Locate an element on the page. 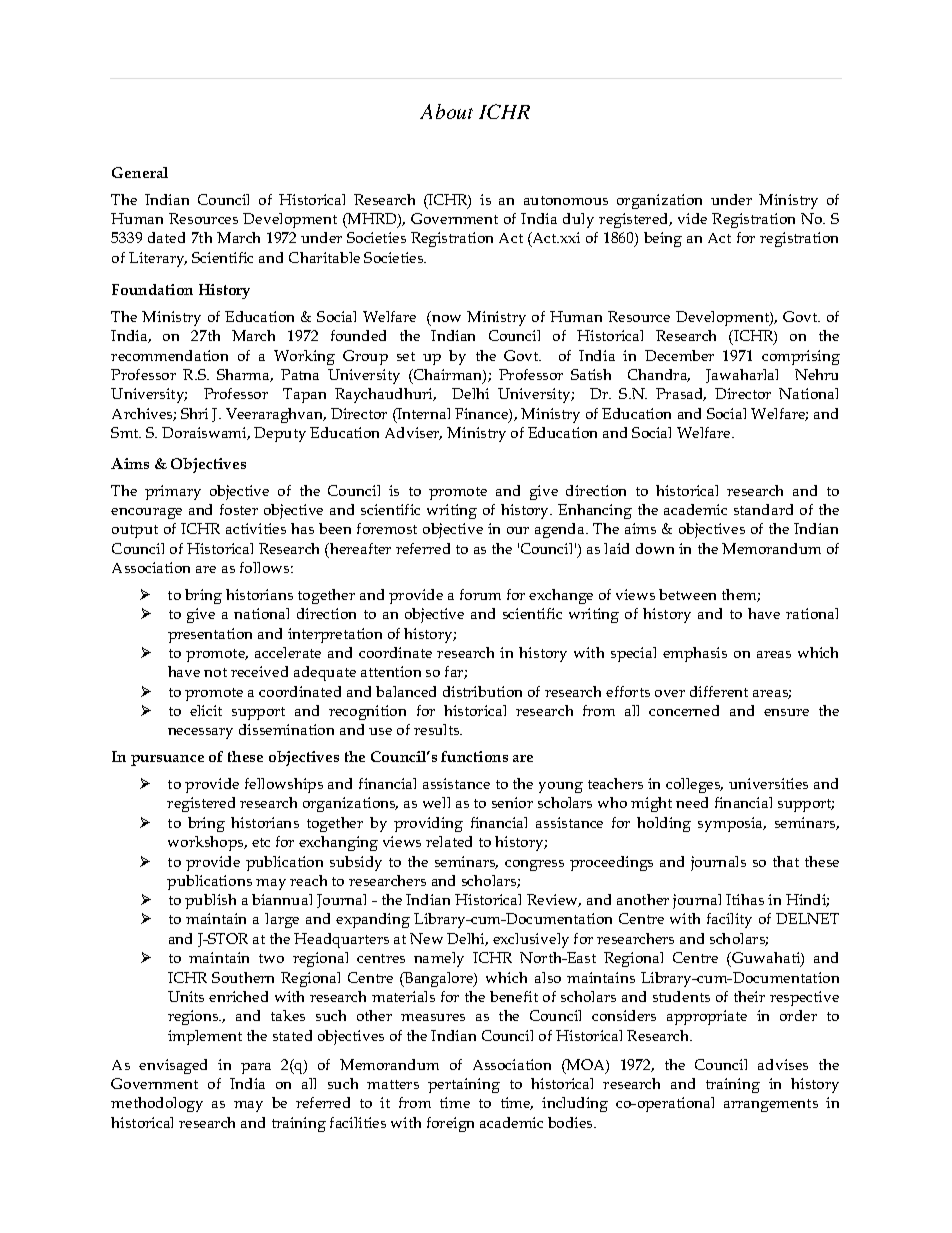  pertaining is located at coordinates (464, 1085).
